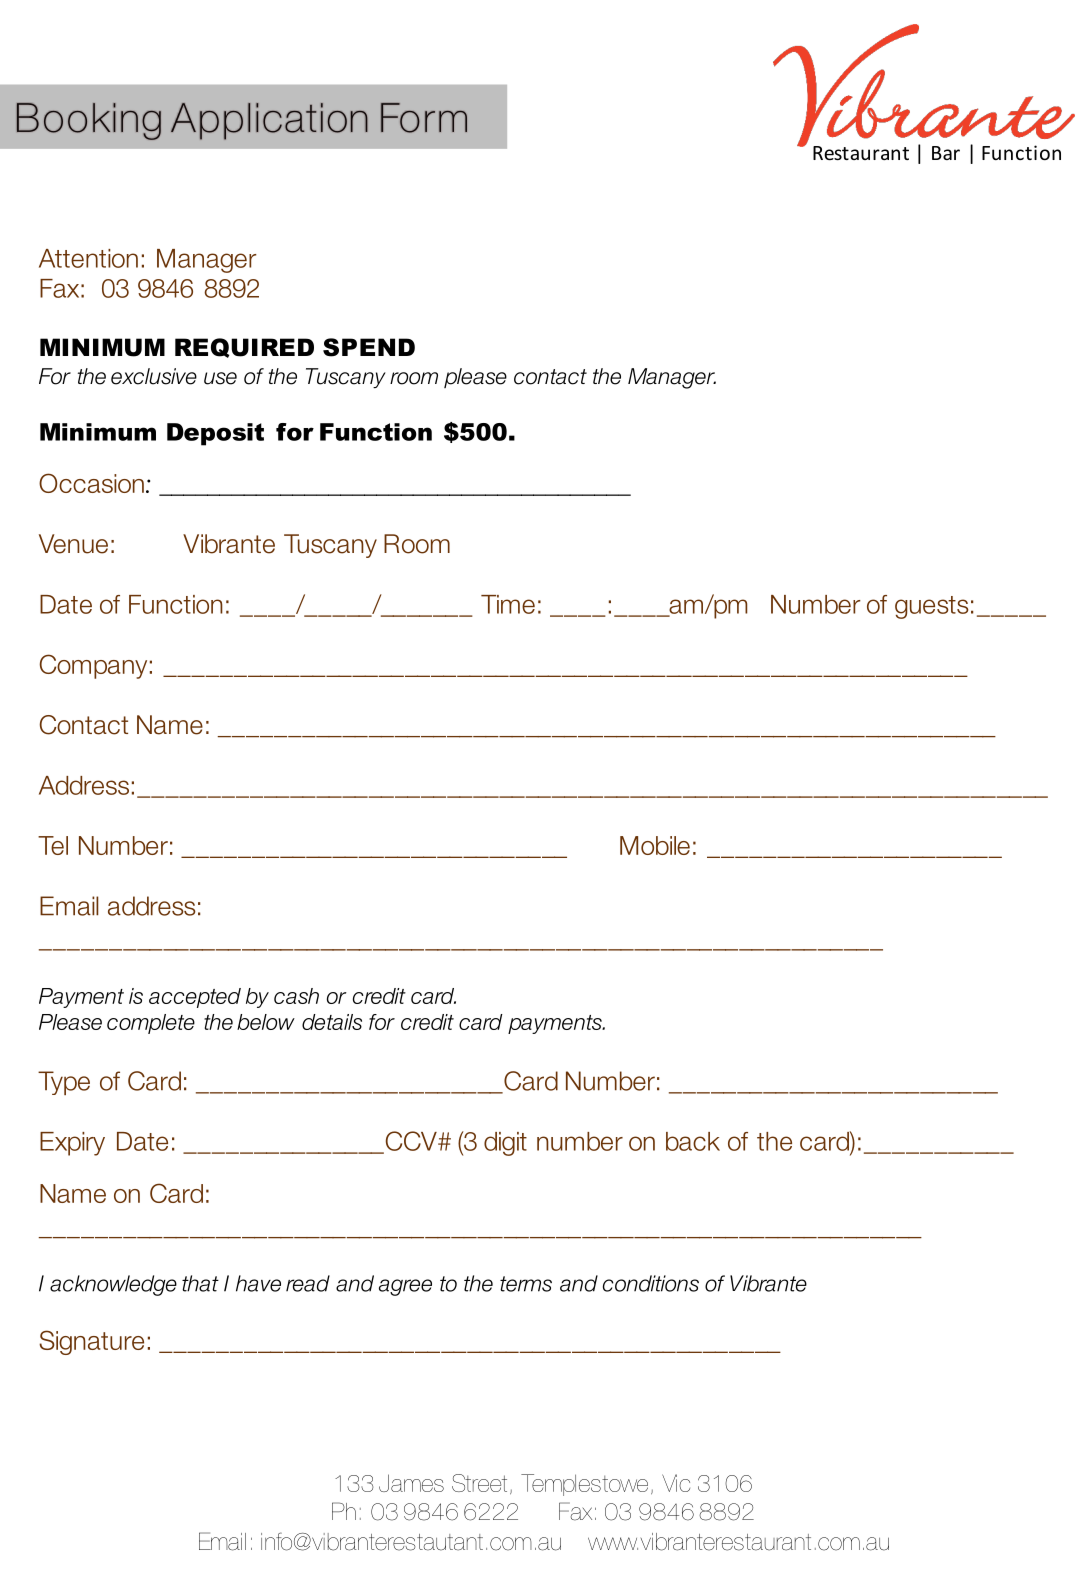  What do you see at coordinates (91, 1342) in the document?
I see `Signature` at bounding box center [91, 1342].
